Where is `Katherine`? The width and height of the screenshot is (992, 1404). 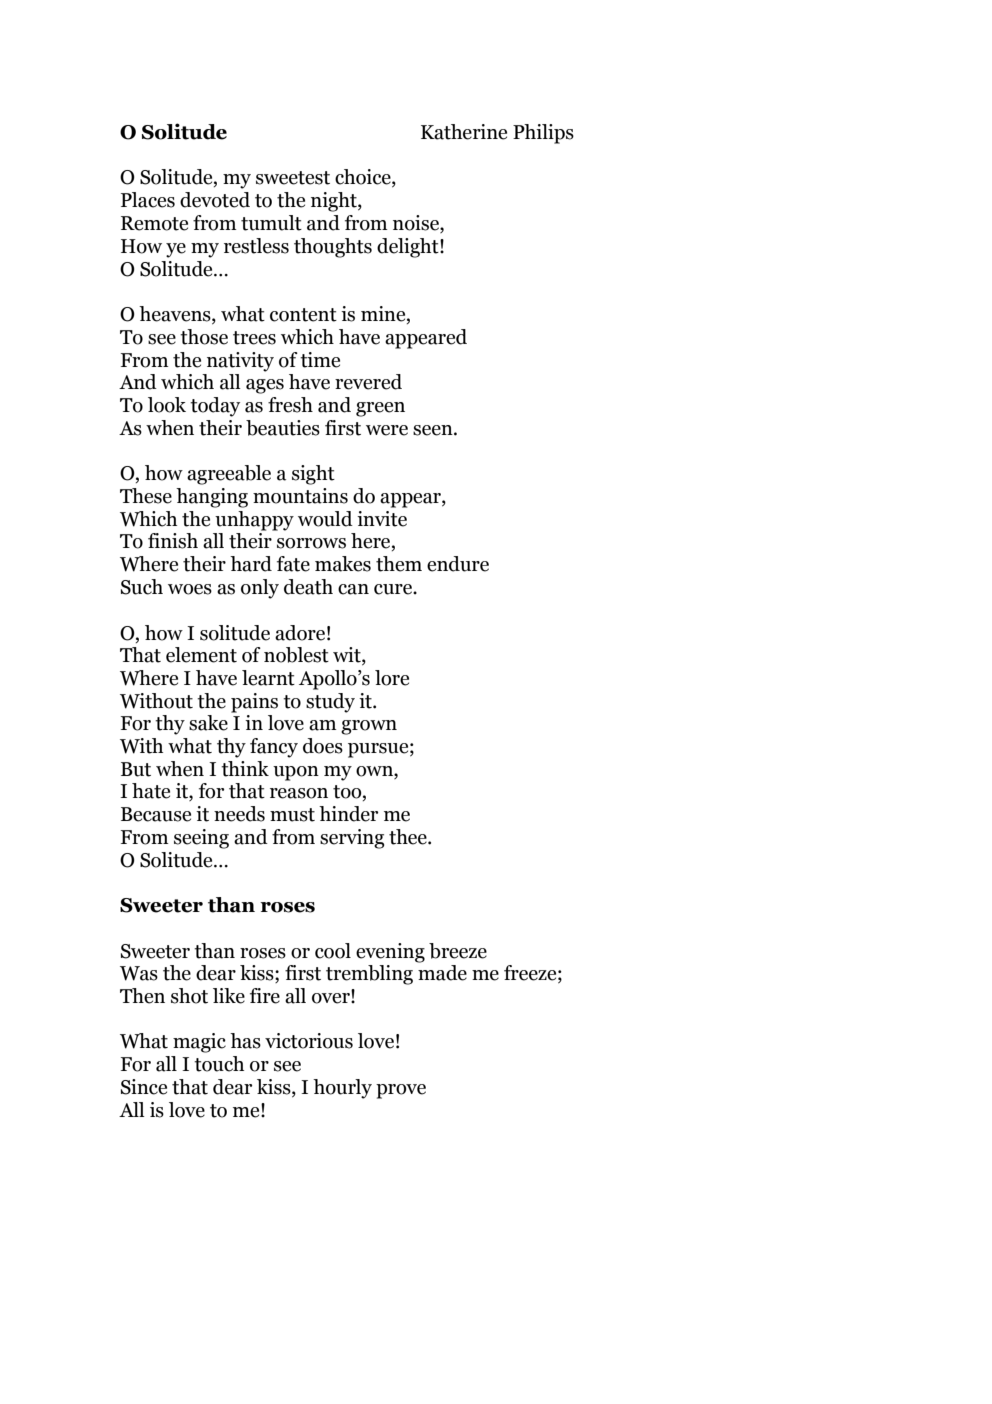 Katherine is located at coordinates (464, 132).
